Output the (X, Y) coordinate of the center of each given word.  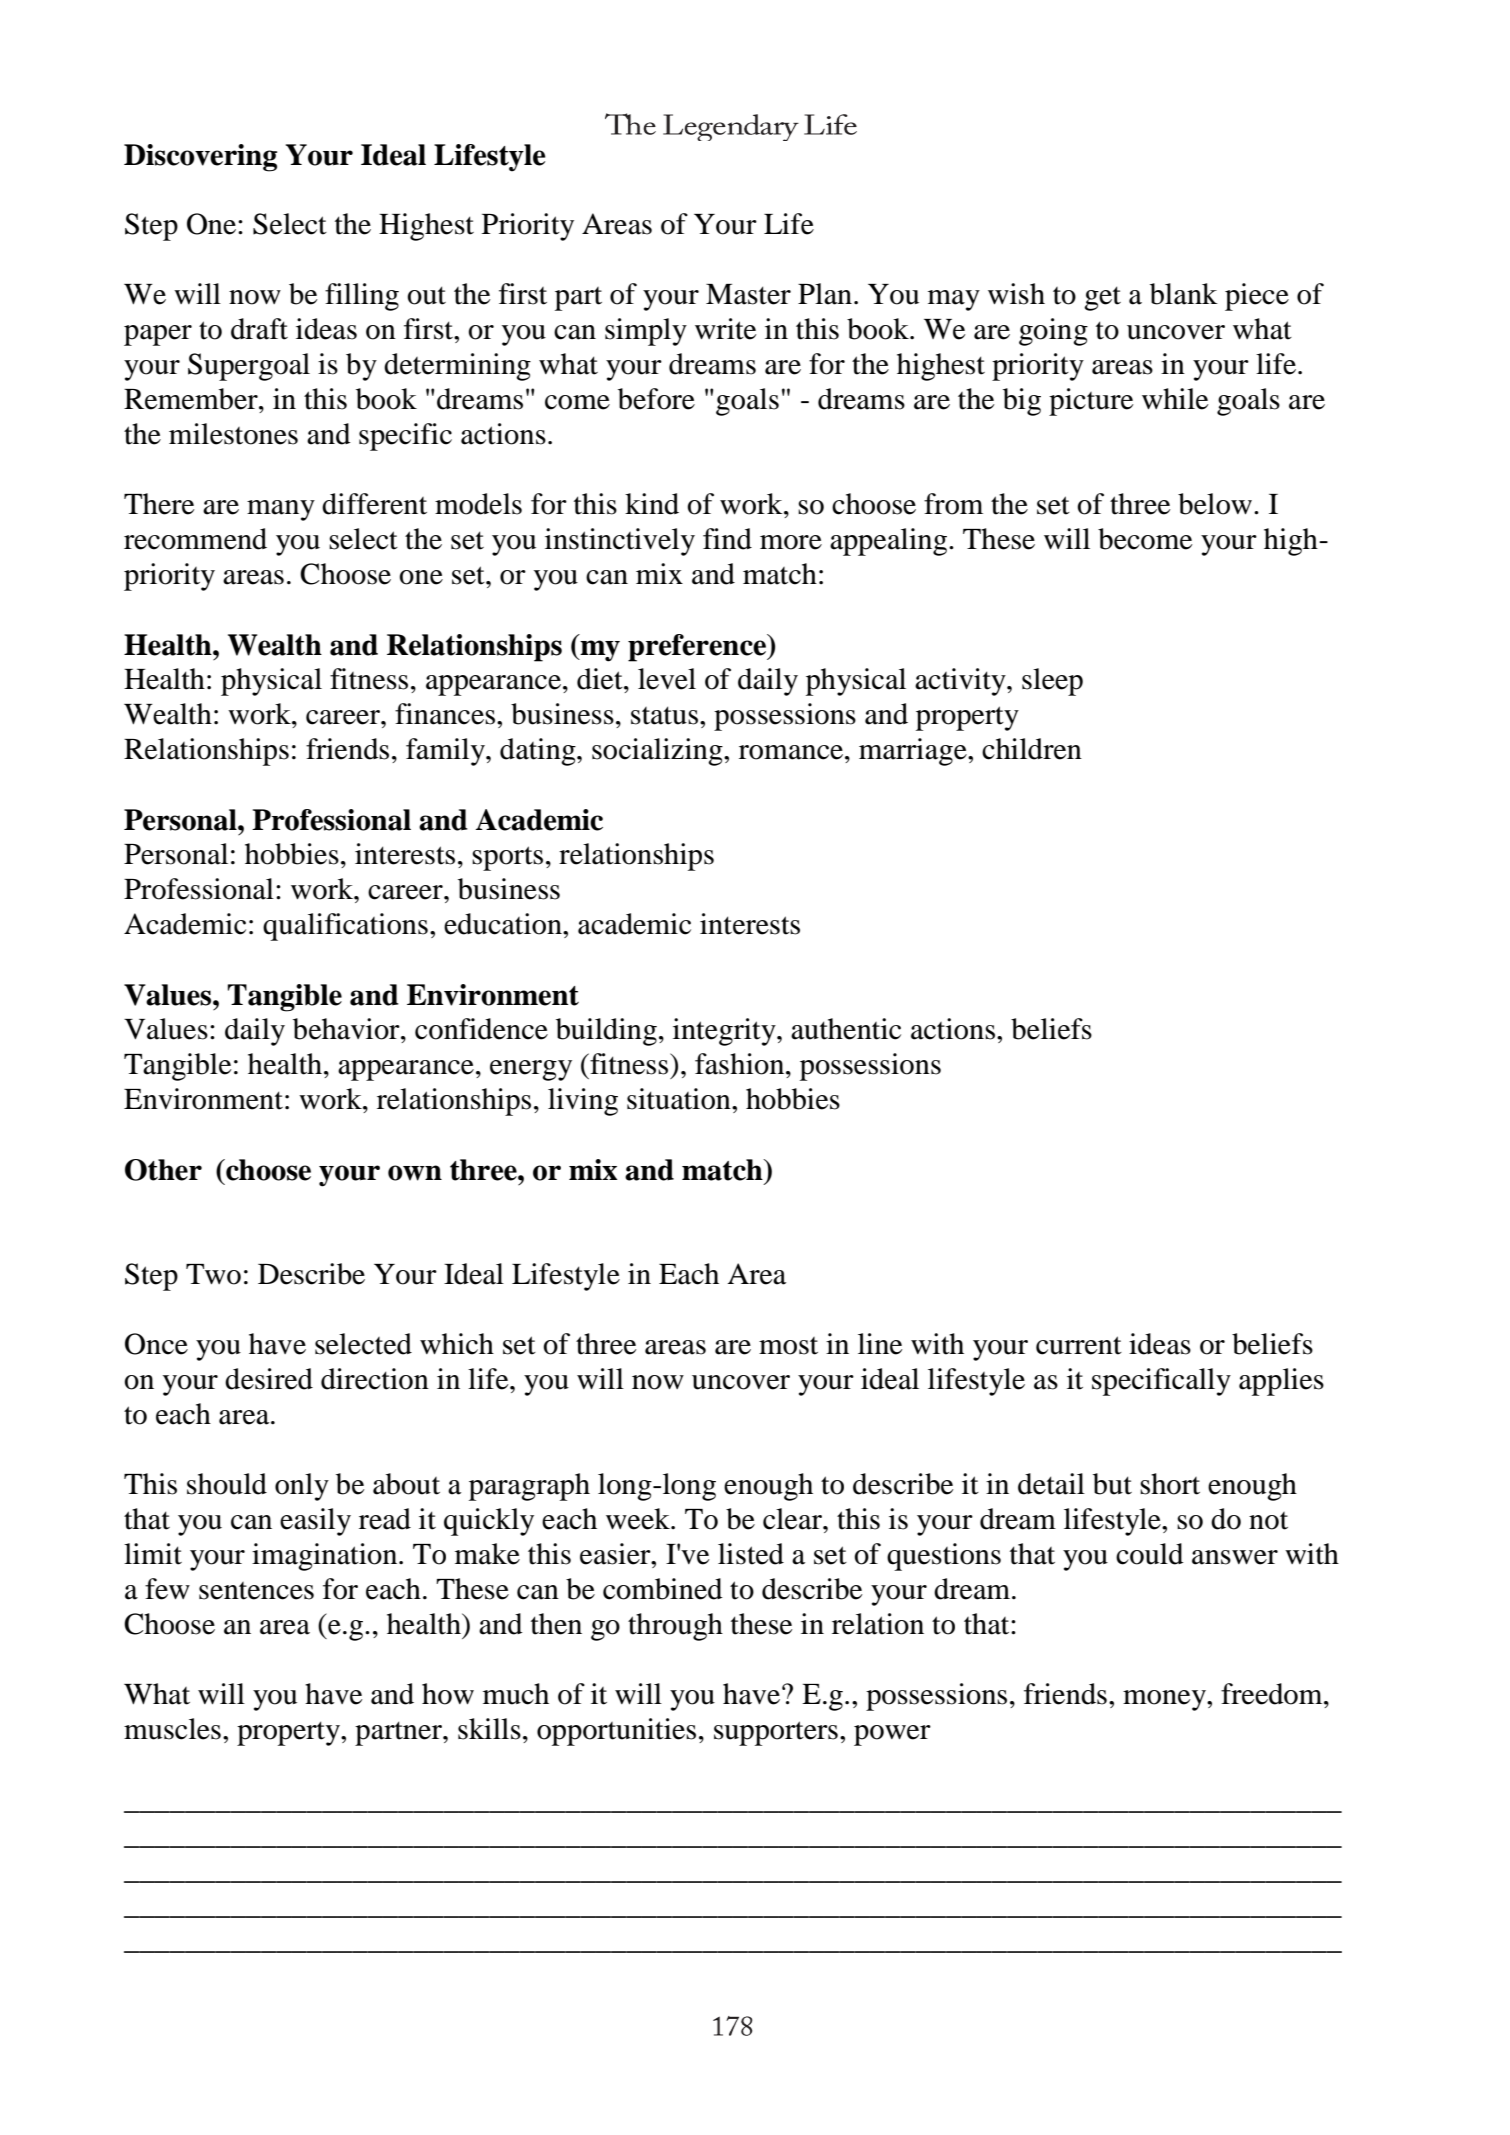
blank (1184, 294)
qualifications (345, 927)
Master (748, 294)
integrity (725, 1032)
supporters (776, 1733)
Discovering (200, 158)
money (1165, 1700)
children (1032, 749)
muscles (172, 1729)
